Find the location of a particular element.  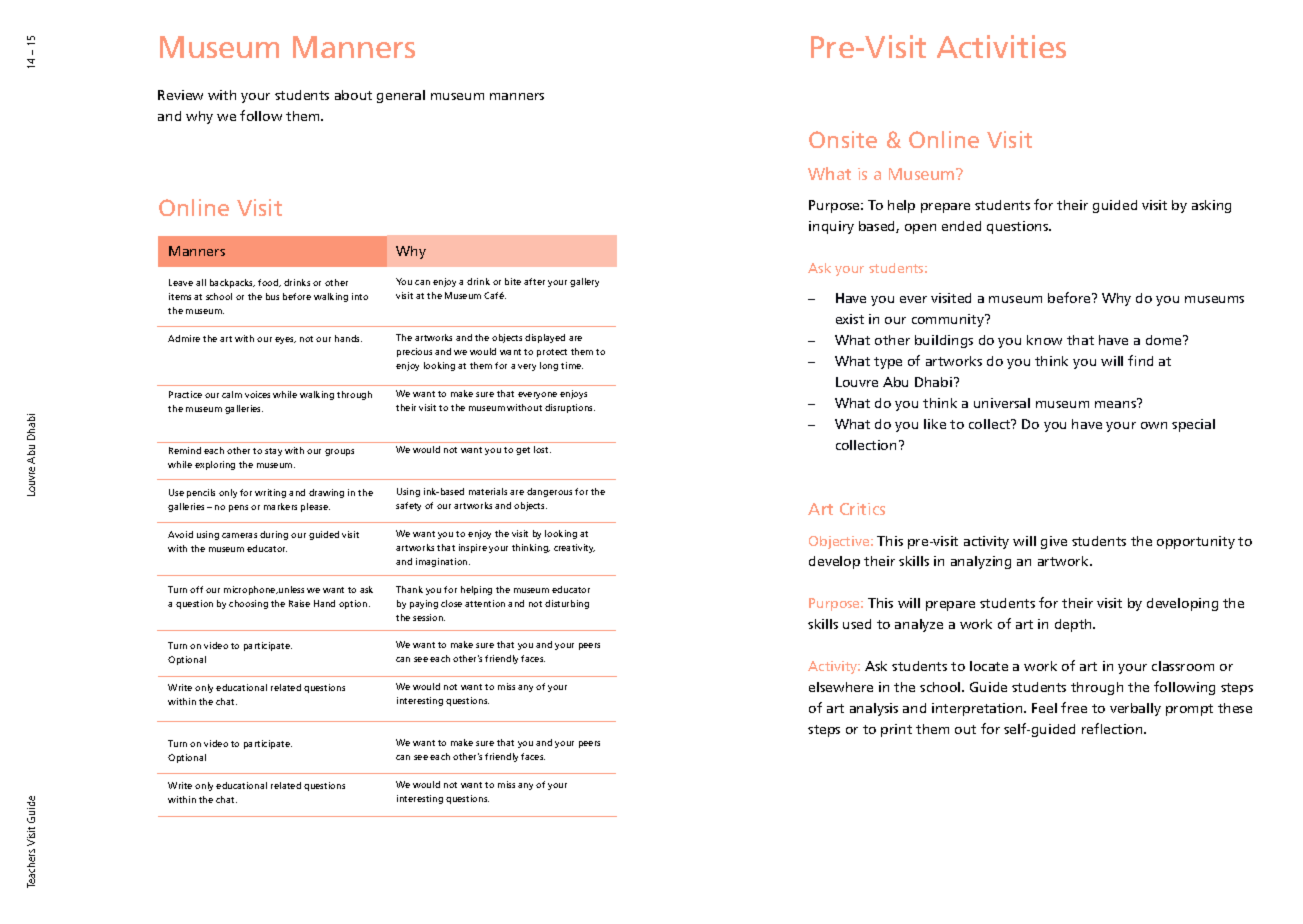

inquiry is located at coordinates (831, 227).
